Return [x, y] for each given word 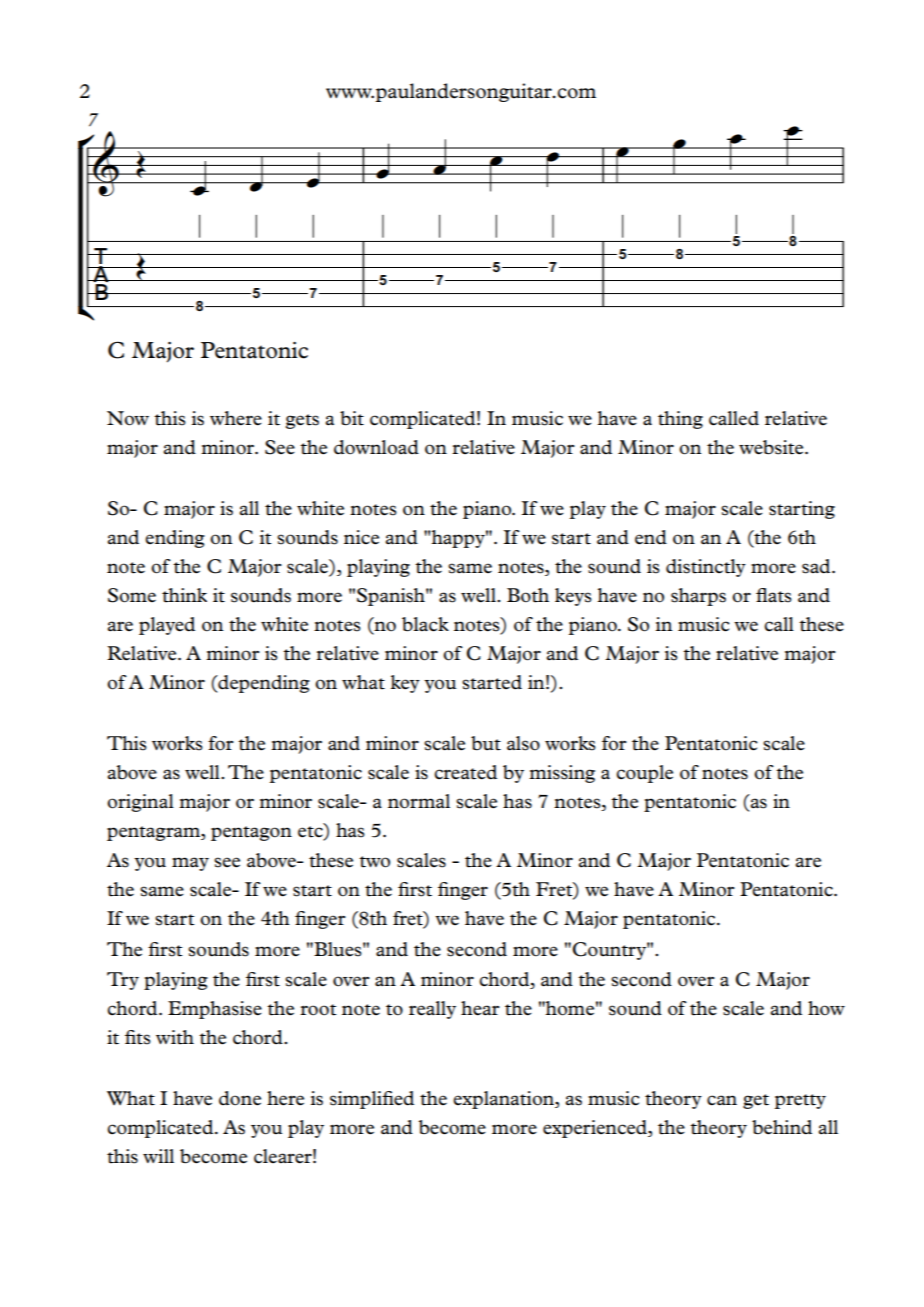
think [184, 595]
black [425, 624]
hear [480, 1008]
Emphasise [215, 1010]
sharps [698, 597]
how [826, 1008]
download [376, 447]
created [465, 772]
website [772, 447]
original [140, 803]
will [158, 1156]
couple [644, 774]
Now [128, 418]
